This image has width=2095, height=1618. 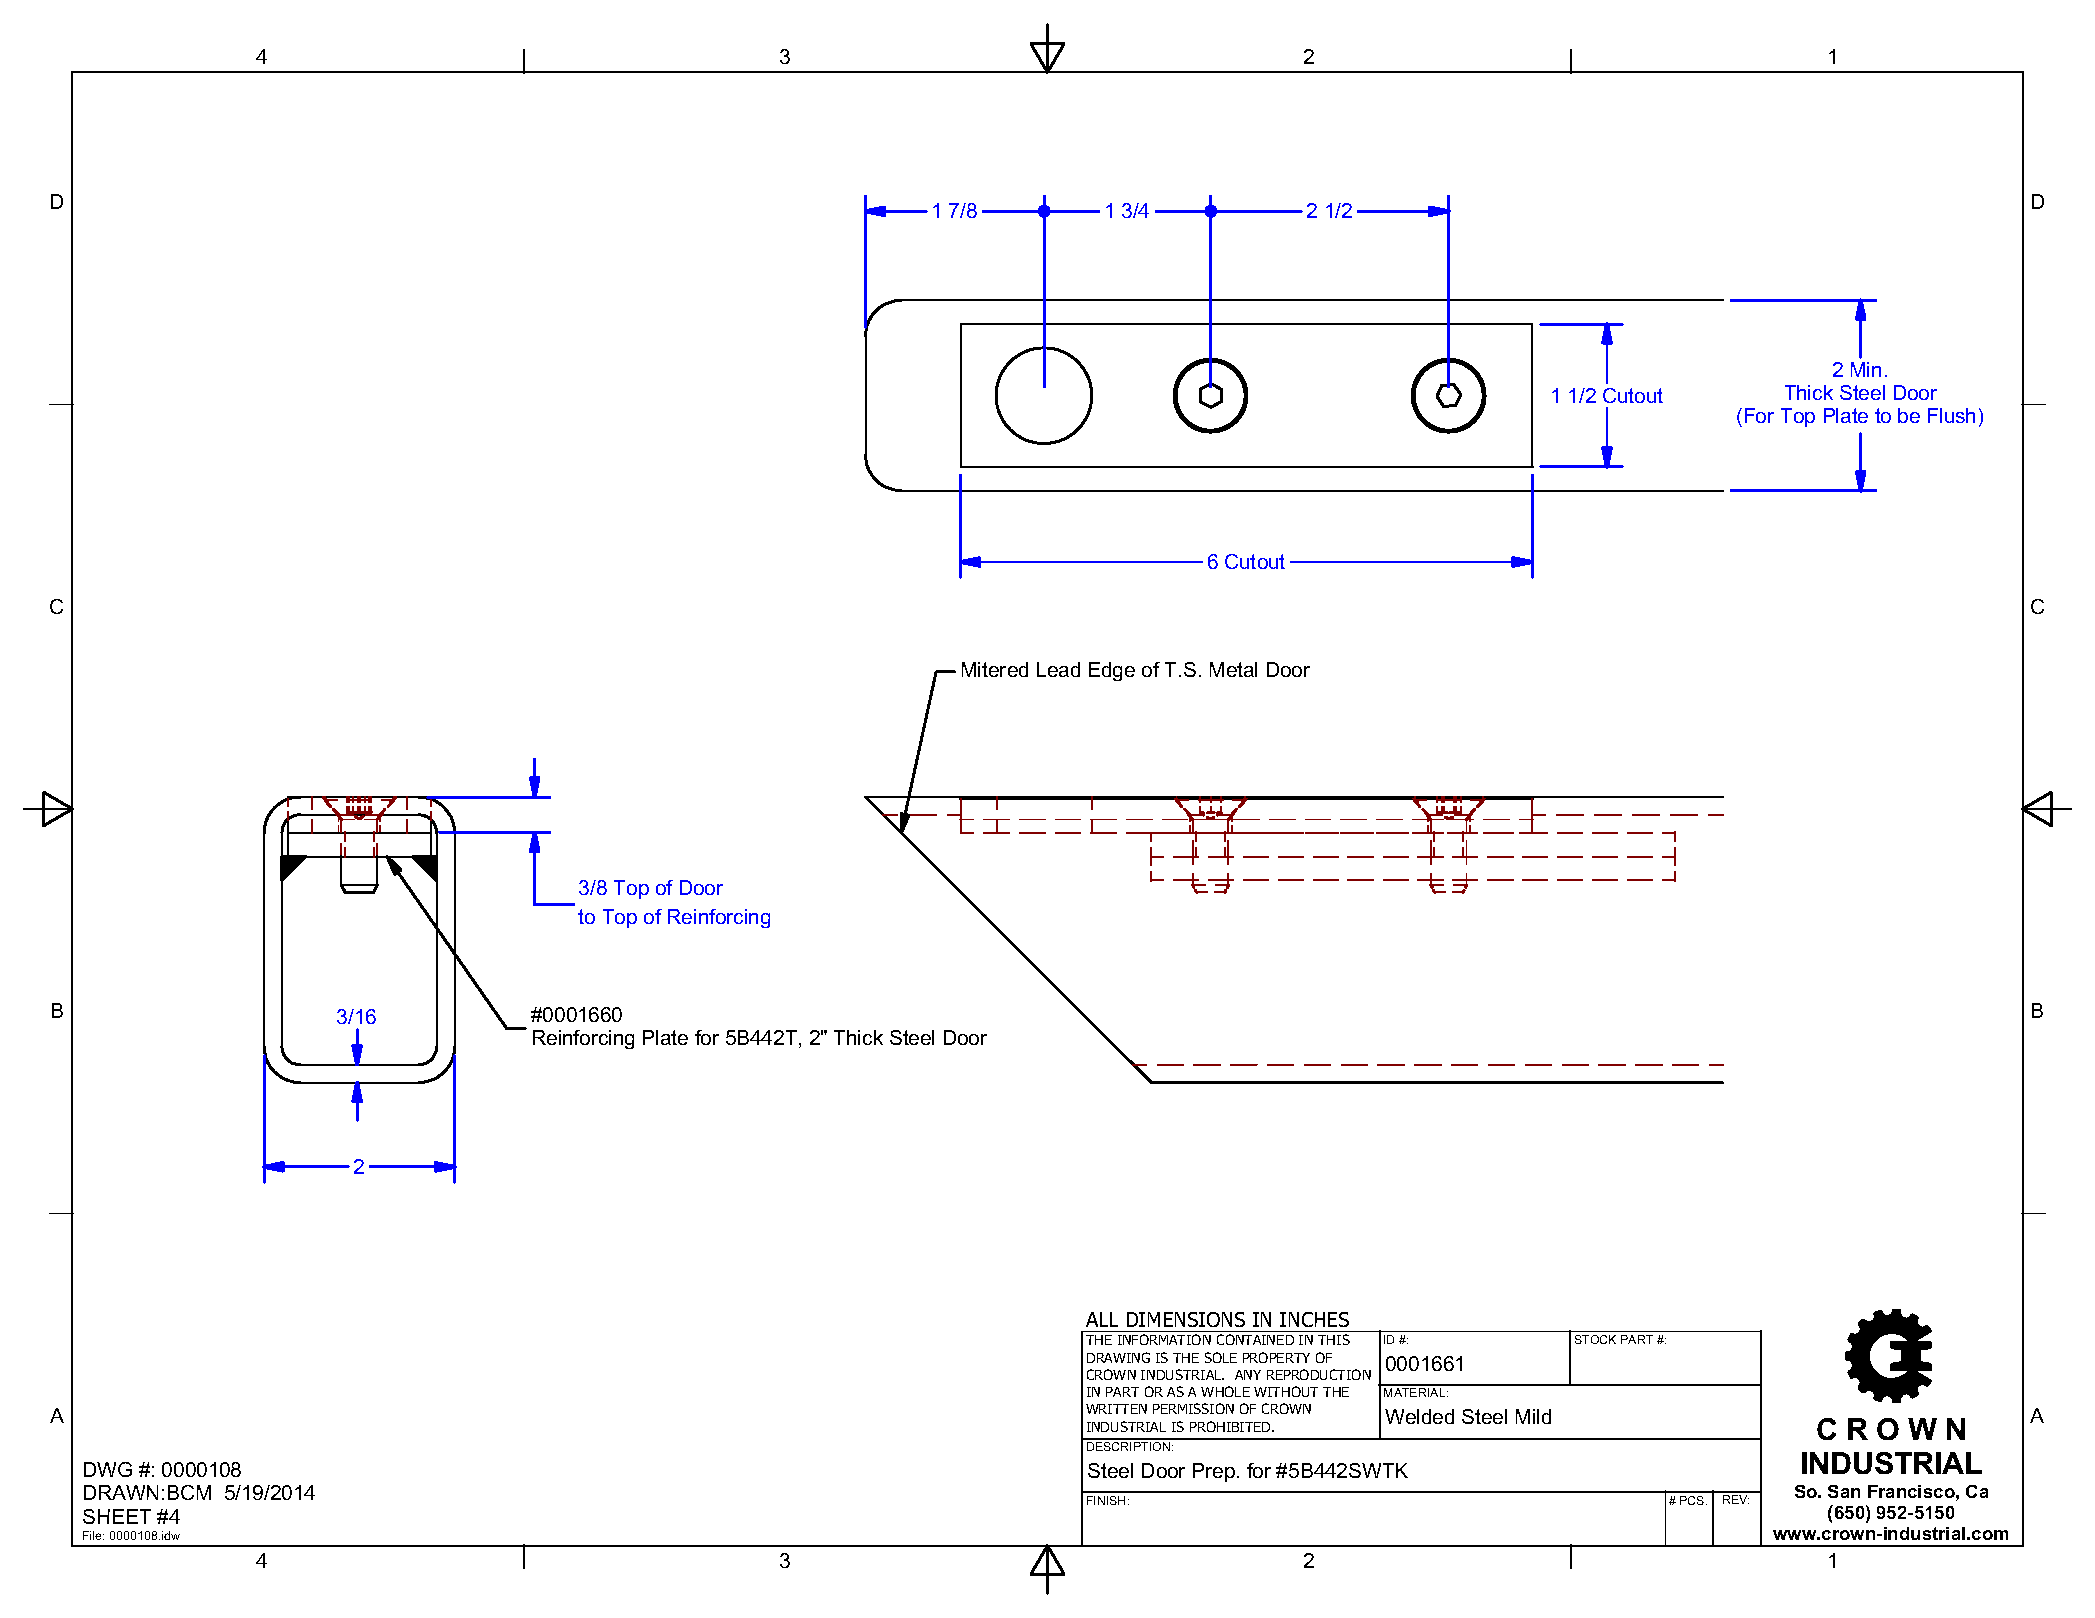 I want to click on Flush, so click(x=1951, y=415).
